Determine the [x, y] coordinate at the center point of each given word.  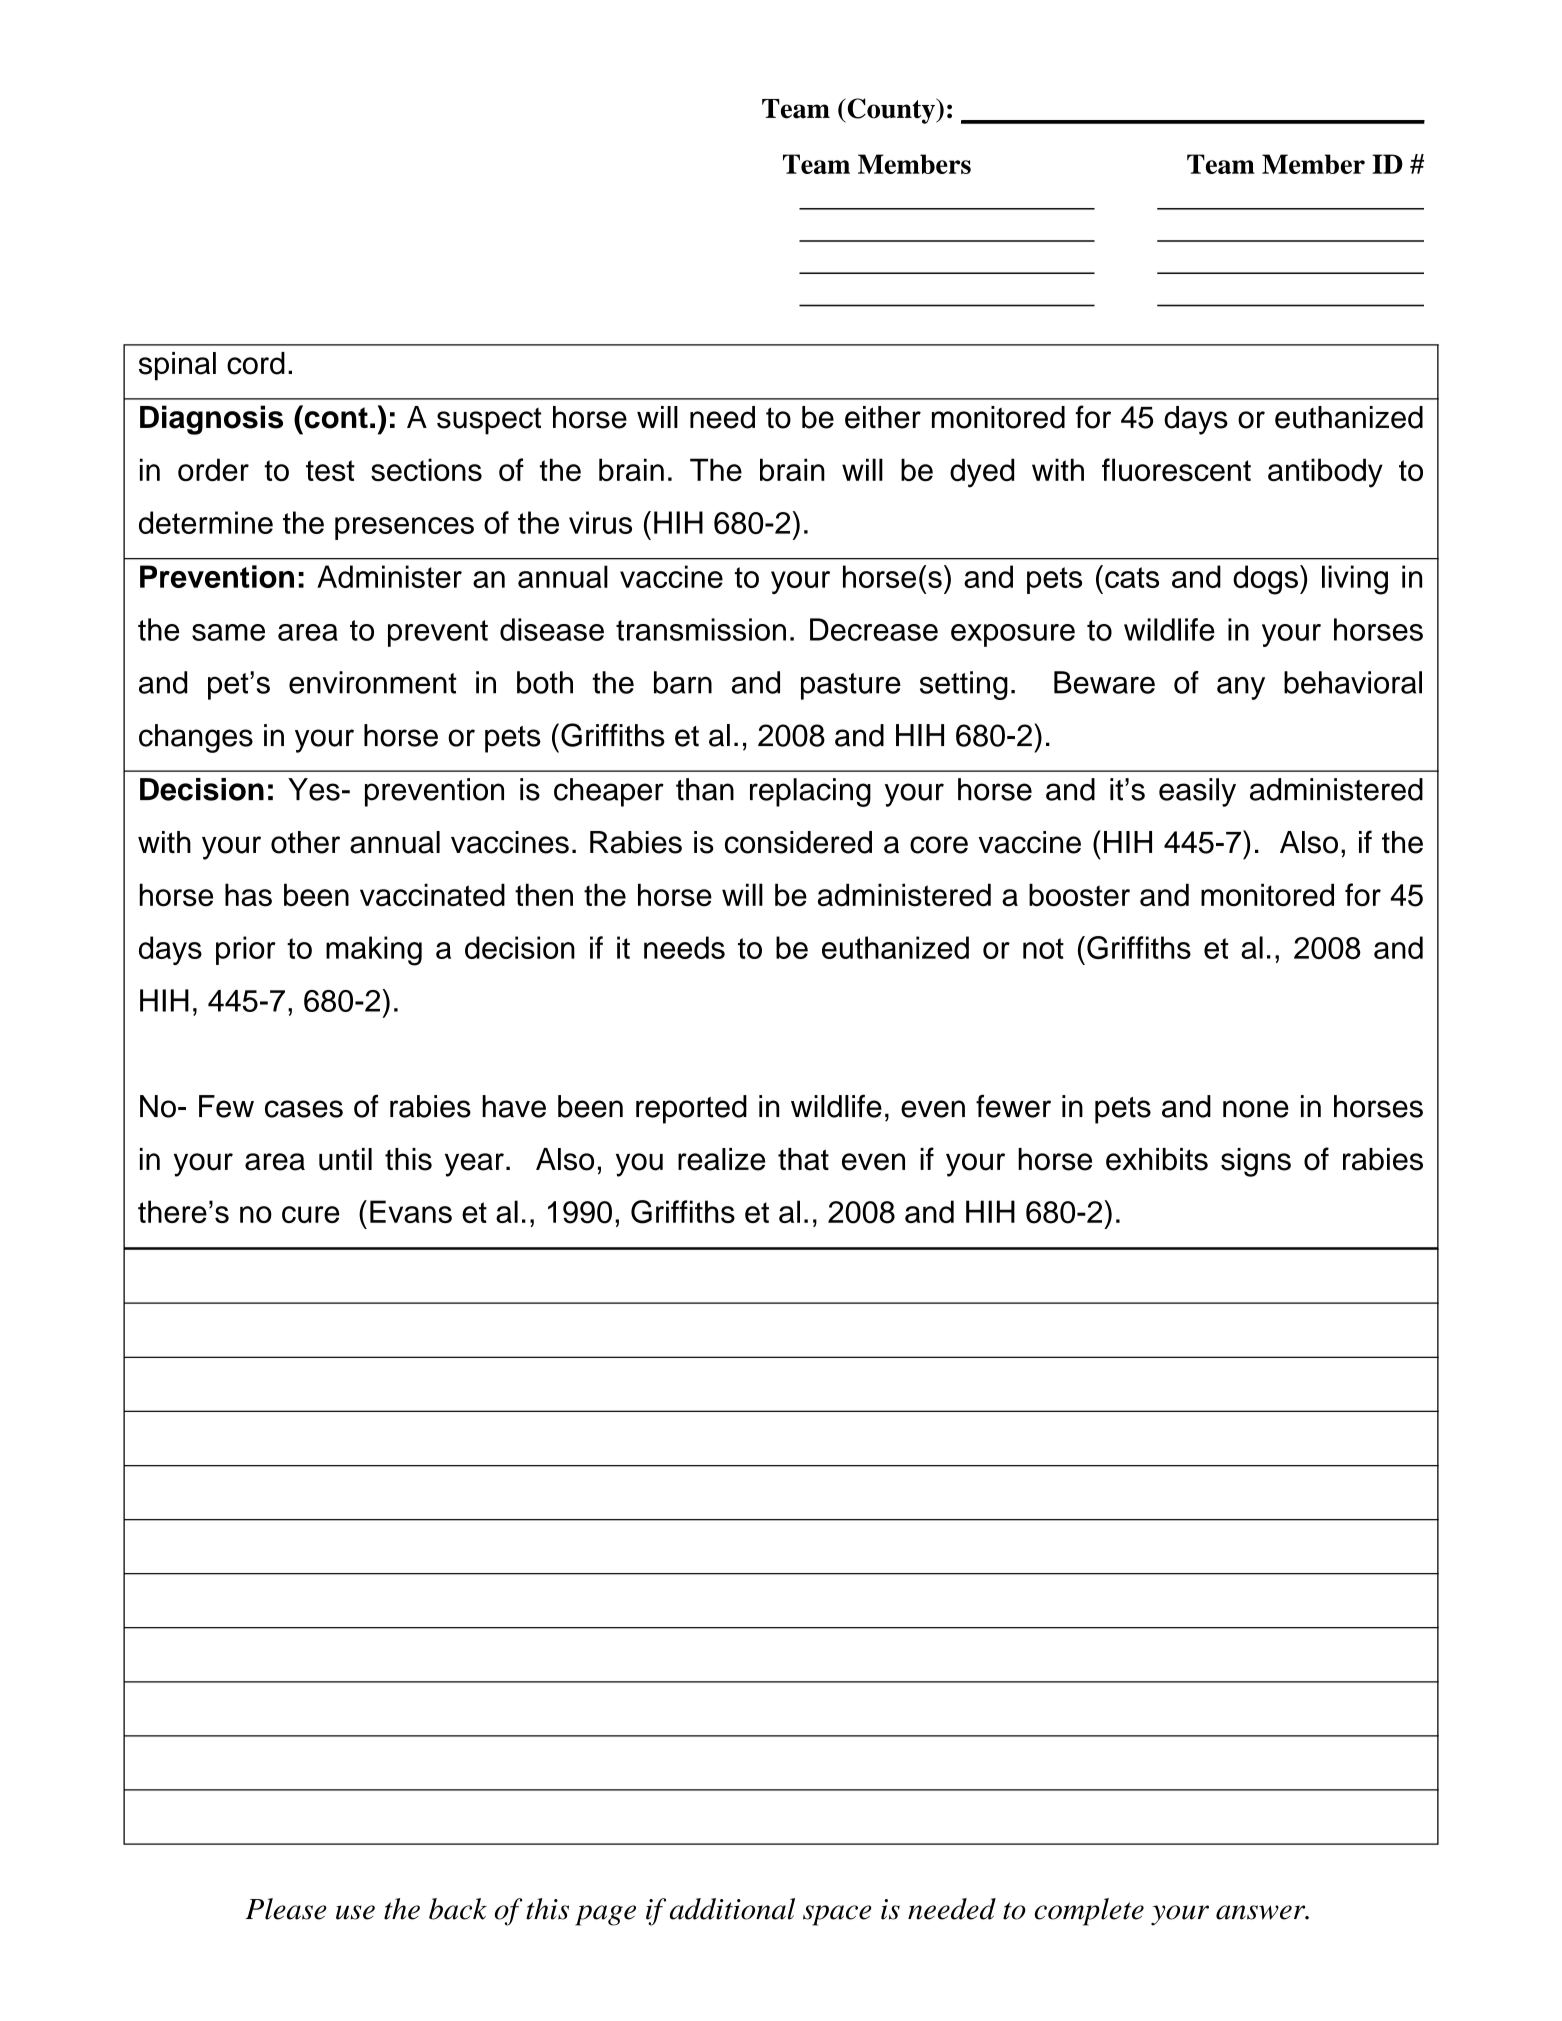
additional [732, 1909]
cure [311, 1214]
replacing [810, 792]
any [1241, 688]
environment [373, 682]
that [803, 1159]
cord [256, 363]
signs [1256, 1162]
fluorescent [1176, 470]
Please [286, 1909]
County [891, 111]
